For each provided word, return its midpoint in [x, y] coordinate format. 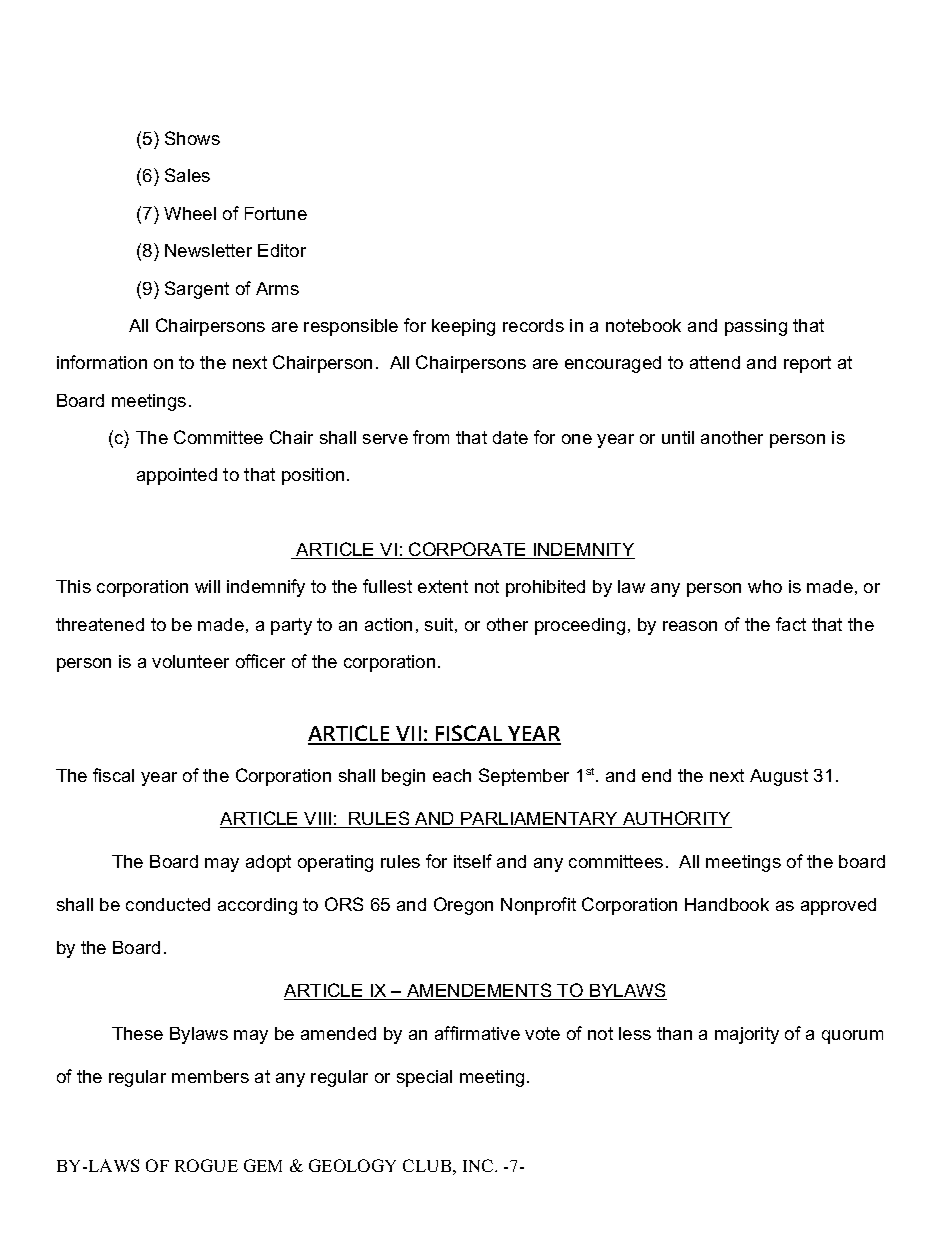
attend [715, 362]
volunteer [190, 661]
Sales [187, 175]
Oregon [463, 906]
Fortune [276, 213]
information [102, 362]
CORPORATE [467, 550]
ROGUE [206, 1165]
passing [756, 327]
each [452, 775]
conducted [168, 904]
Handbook [727, 904]
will [207, 586]
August [779, 777]
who [765, 586]
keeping [463, 327]
